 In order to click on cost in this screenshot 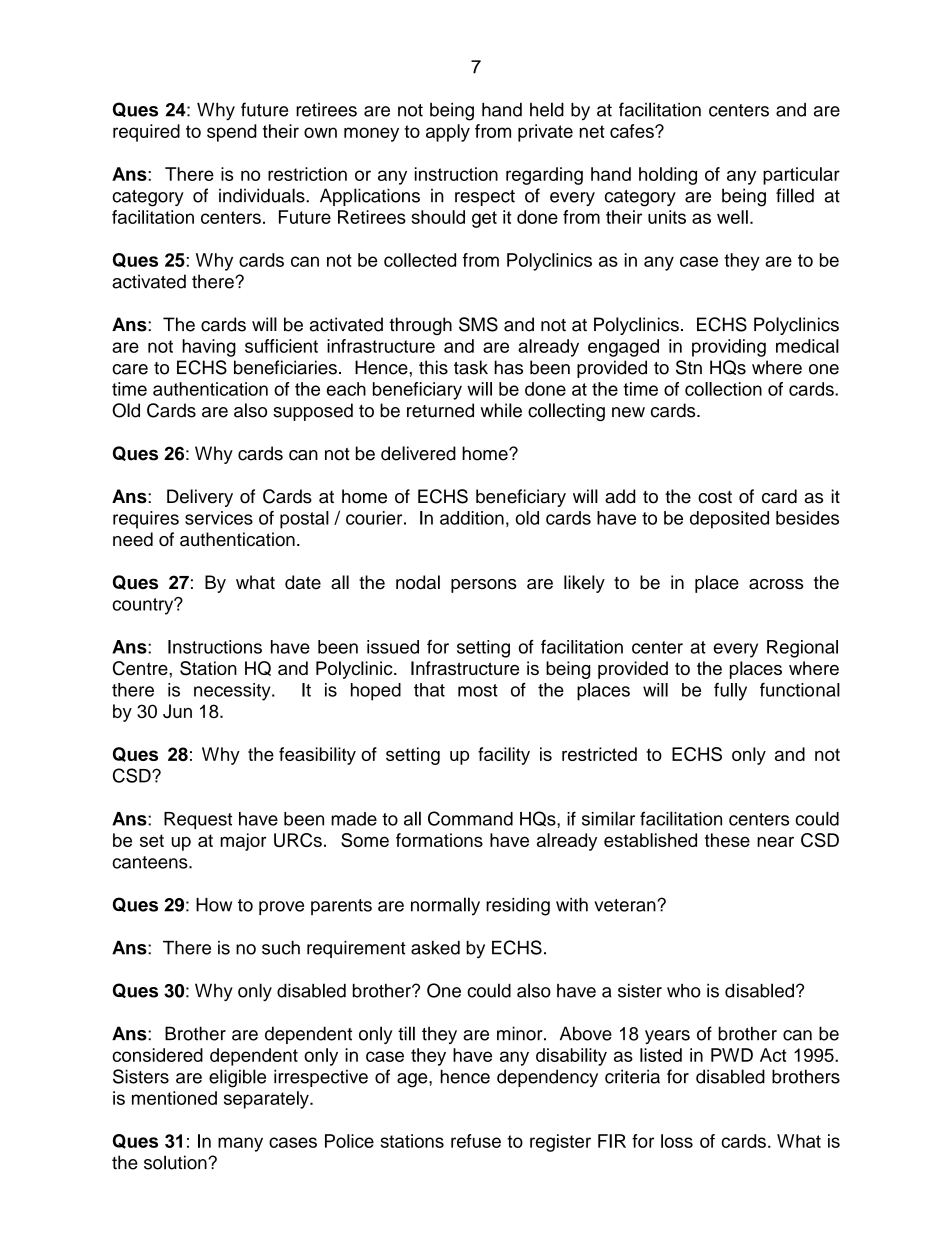, I will do `click(715, 497)`.
